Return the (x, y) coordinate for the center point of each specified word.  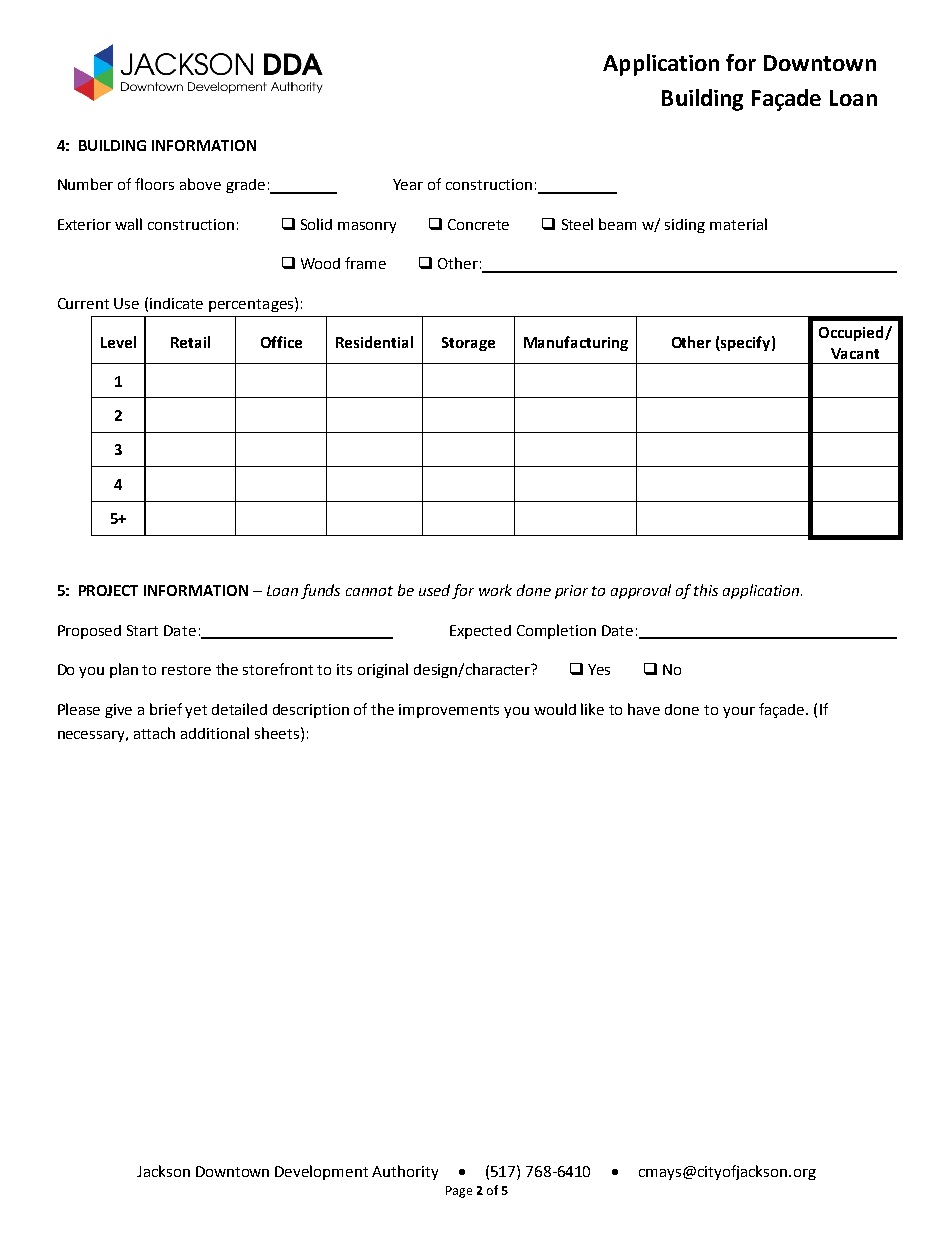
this (706, 590)
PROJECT (108, 590)
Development (321, 1172)
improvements (449, 711)
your (739, 712)
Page (459, 1192)
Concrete (478, 224)
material (738, 224)
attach (154, 733)
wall (128, 224)
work (495, 590)
